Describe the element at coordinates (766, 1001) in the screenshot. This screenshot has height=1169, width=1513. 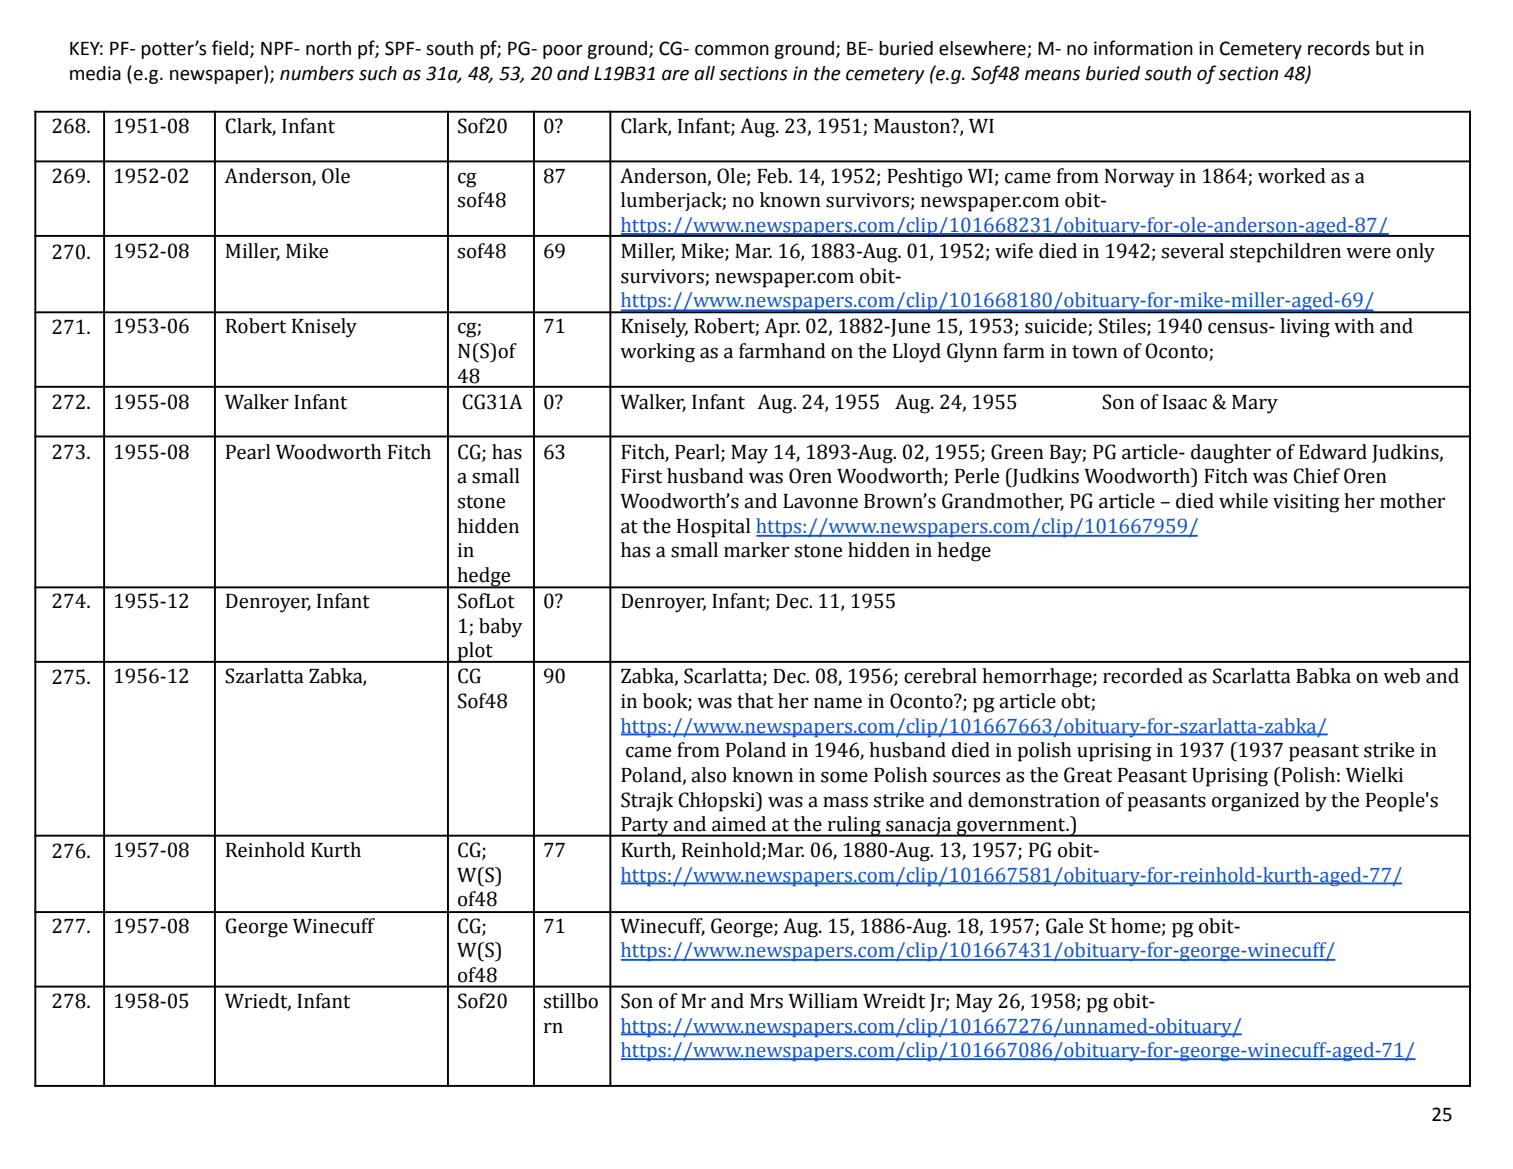
I see `Mrs` at that location.
